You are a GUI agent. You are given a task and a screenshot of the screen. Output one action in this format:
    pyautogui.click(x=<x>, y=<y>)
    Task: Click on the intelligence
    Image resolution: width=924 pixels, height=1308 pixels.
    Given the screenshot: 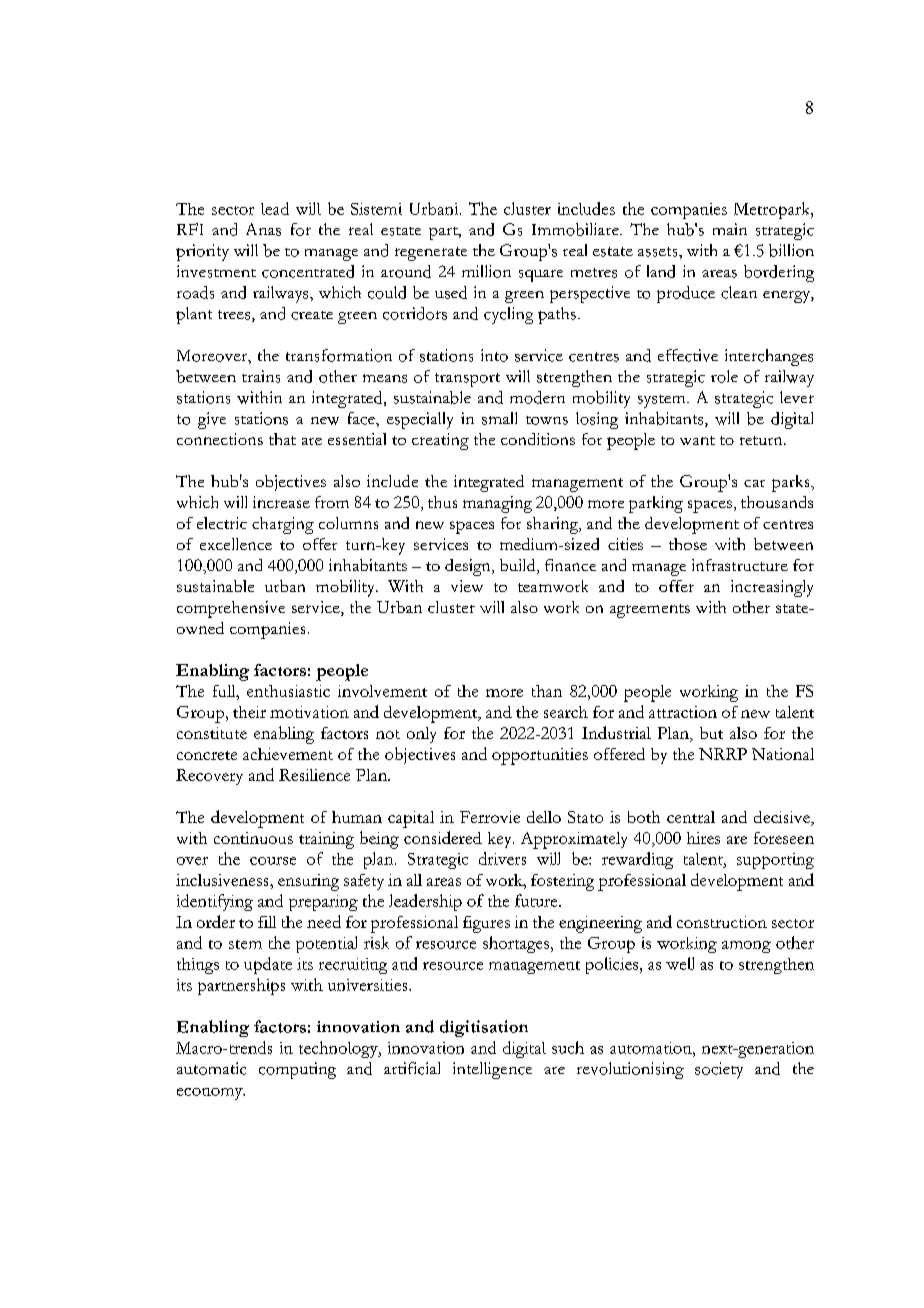 What is the action you would take?
    pyautogui.click(x=492, y=1070)
